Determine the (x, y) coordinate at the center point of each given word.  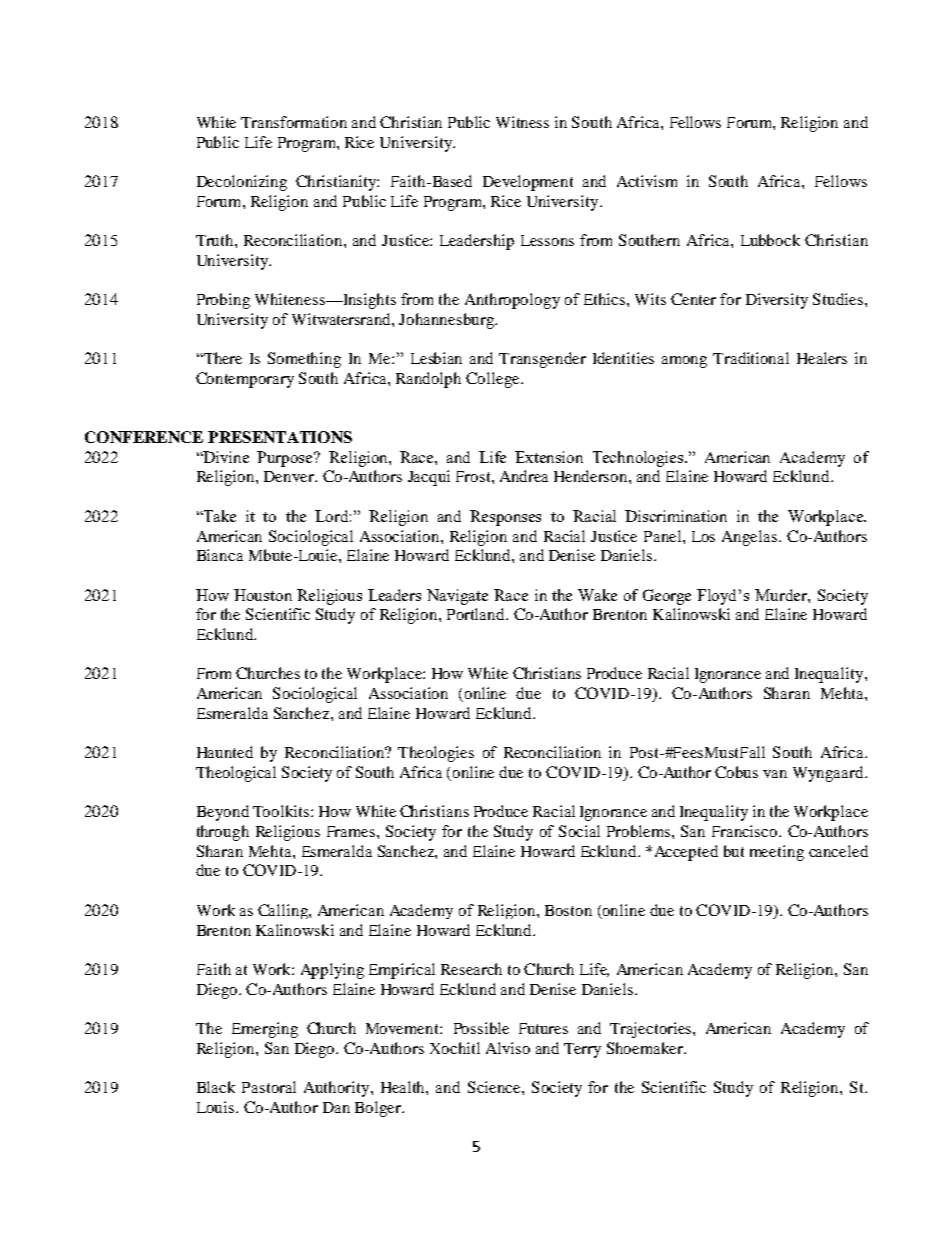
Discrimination (676, 516)
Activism (647, 181)
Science (495, 1087)
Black (216, 1087)
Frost (474, 476)
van (775, 774)
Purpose (286, 459)
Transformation (294, 122)
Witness (522, 122)
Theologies (436, 754)
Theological (236, 774)
